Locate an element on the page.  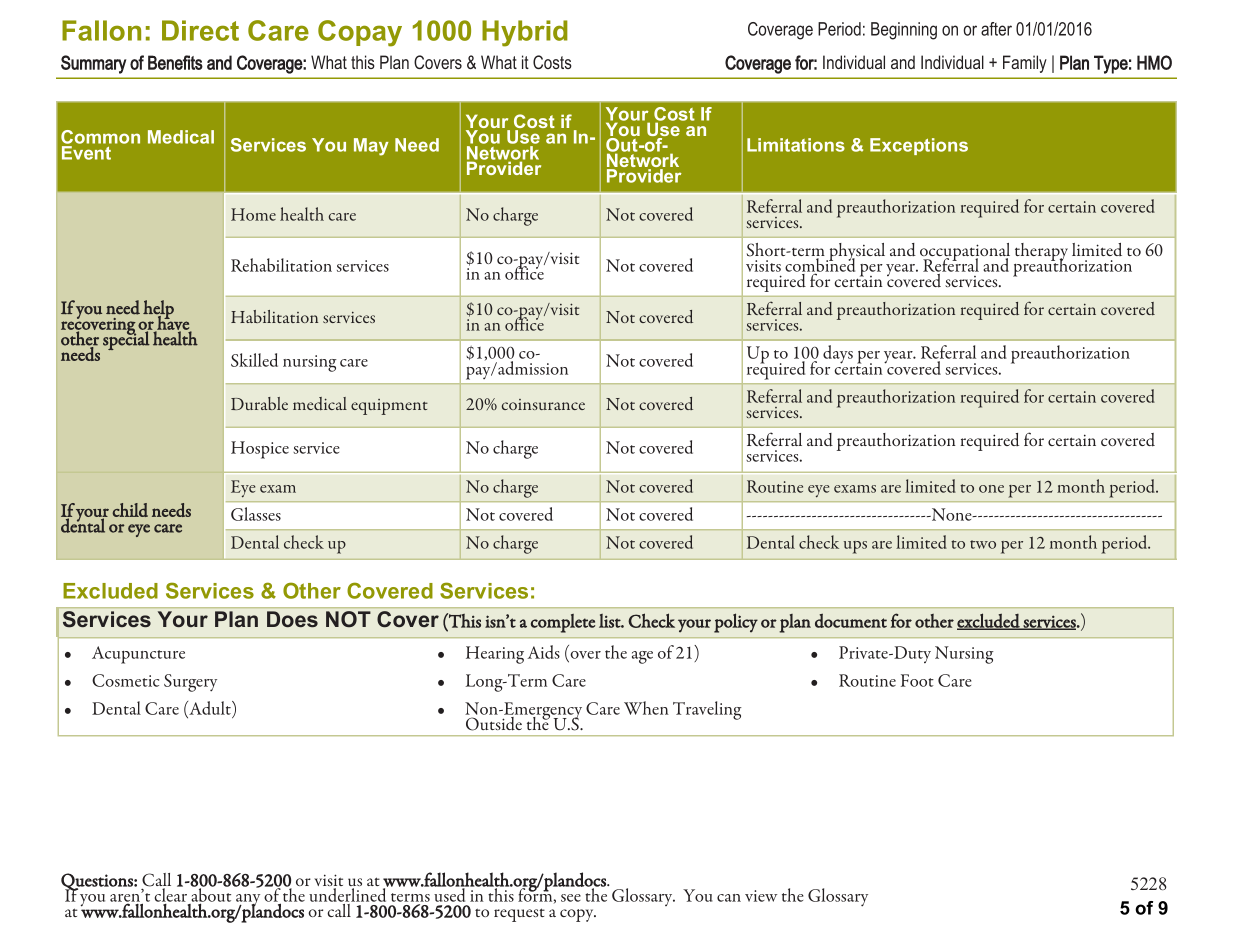
When is located at coordinates (646, 708).
